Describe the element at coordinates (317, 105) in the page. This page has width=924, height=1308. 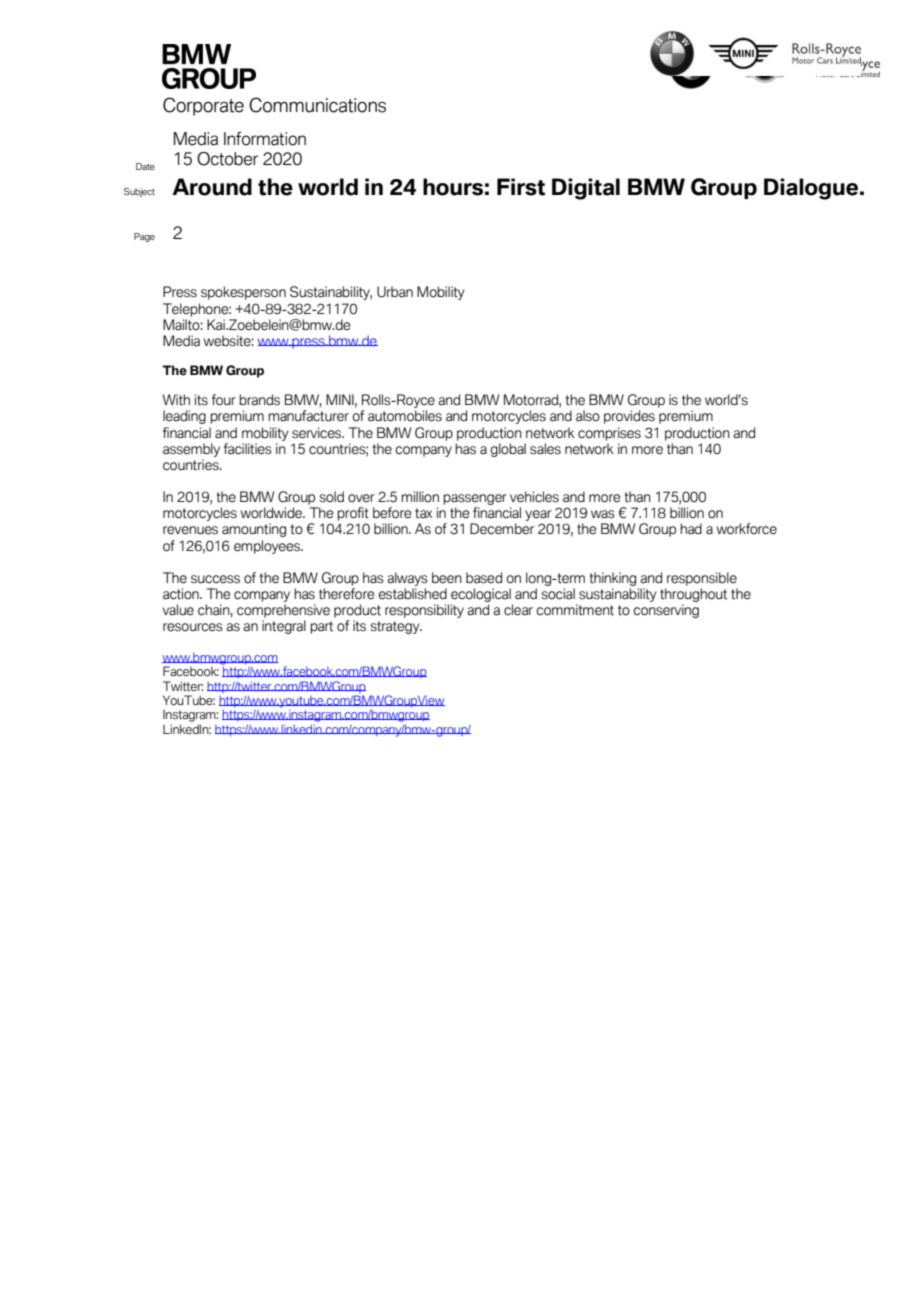
I see `Communications` at that location.
